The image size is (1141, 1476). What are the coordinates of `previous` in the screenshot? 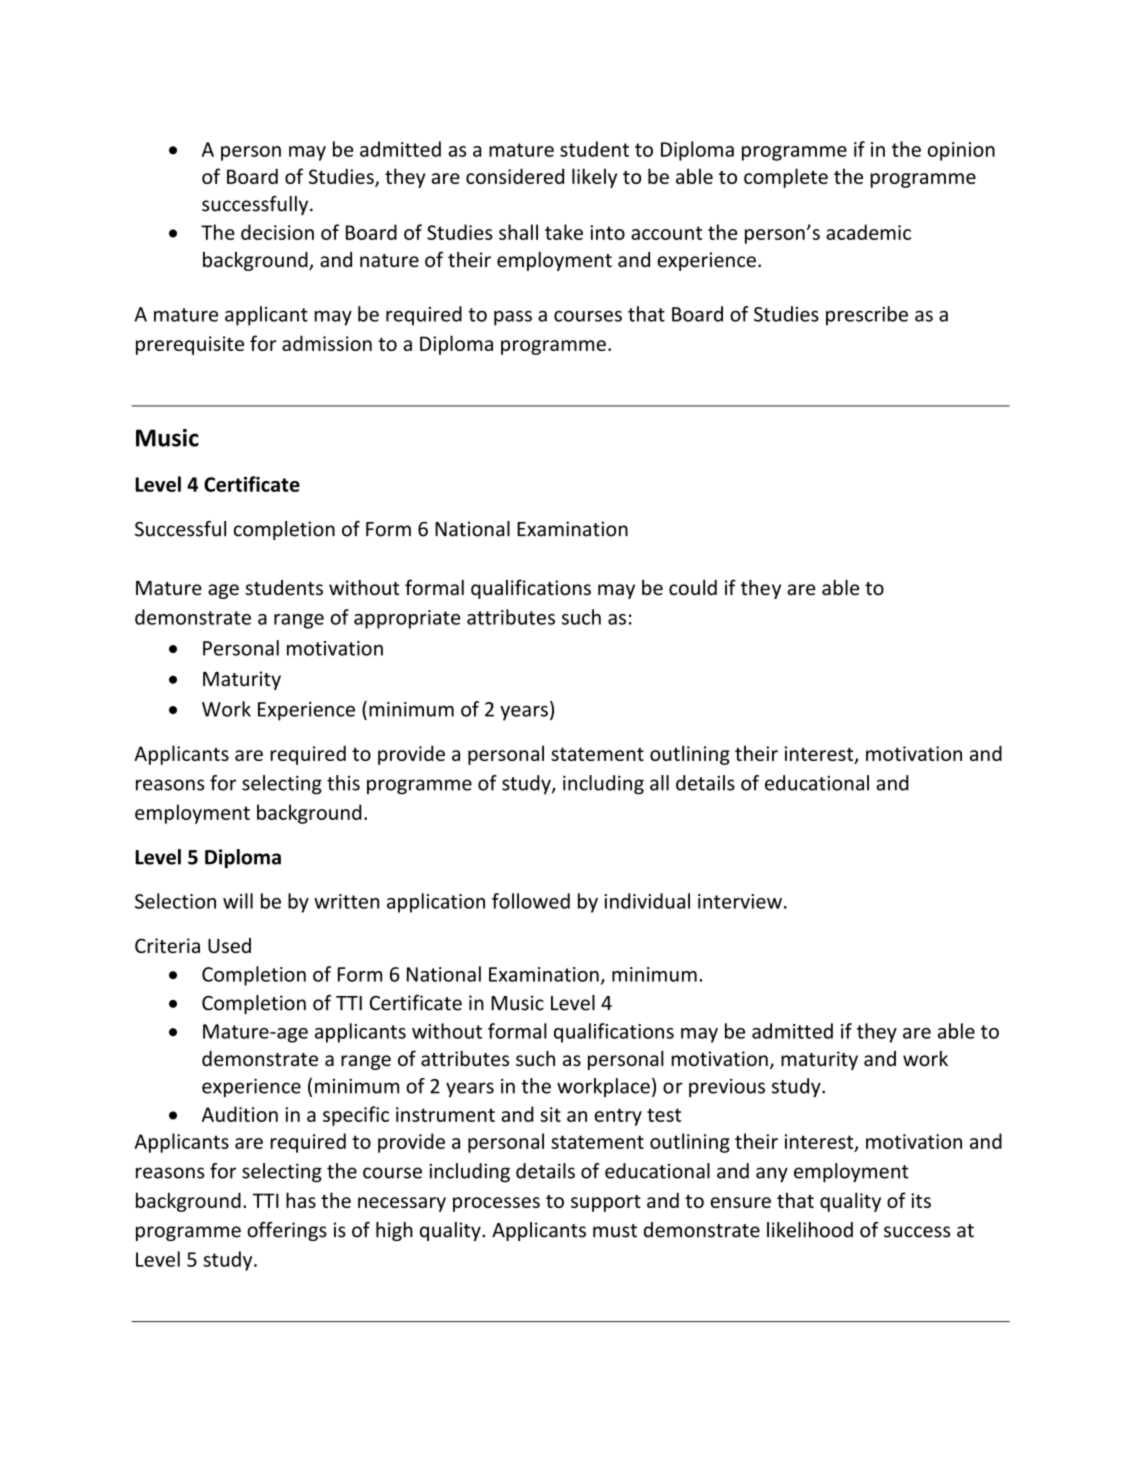 It's located at (727, 1088).
